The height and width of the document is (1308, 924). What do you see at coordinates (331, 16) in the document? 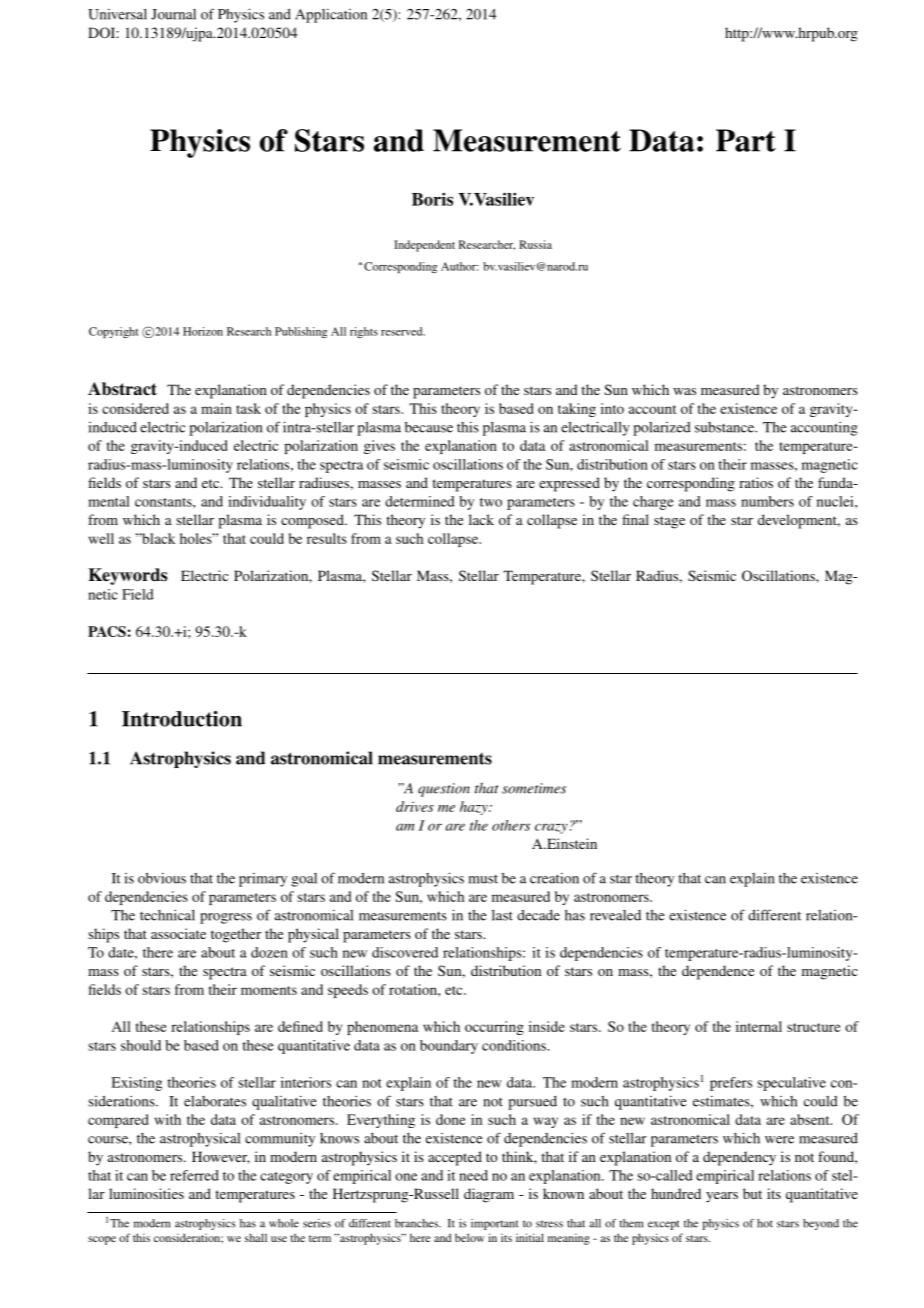
I see `Application` at bounding box center [331, 16].
